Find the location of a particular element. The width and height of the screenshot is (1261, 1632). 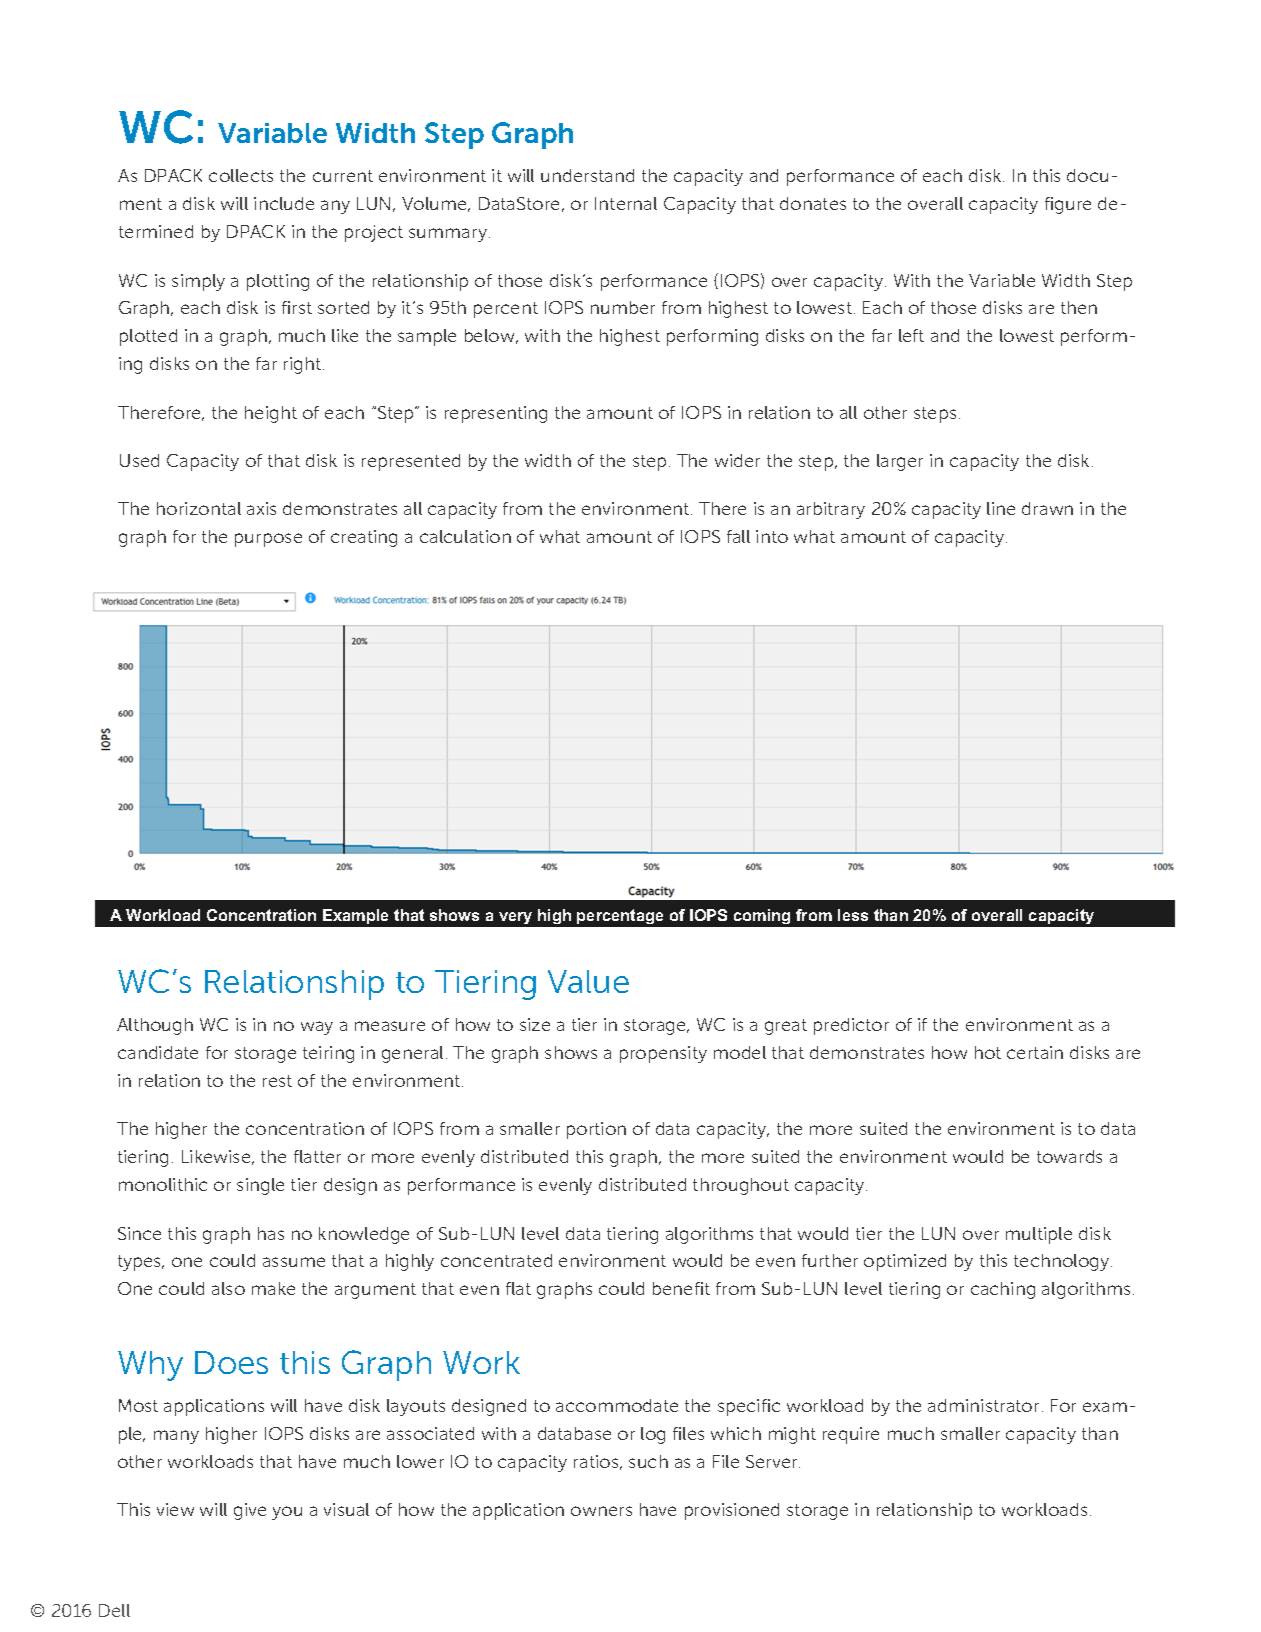

figure is located at coordinates (1068, 205).
